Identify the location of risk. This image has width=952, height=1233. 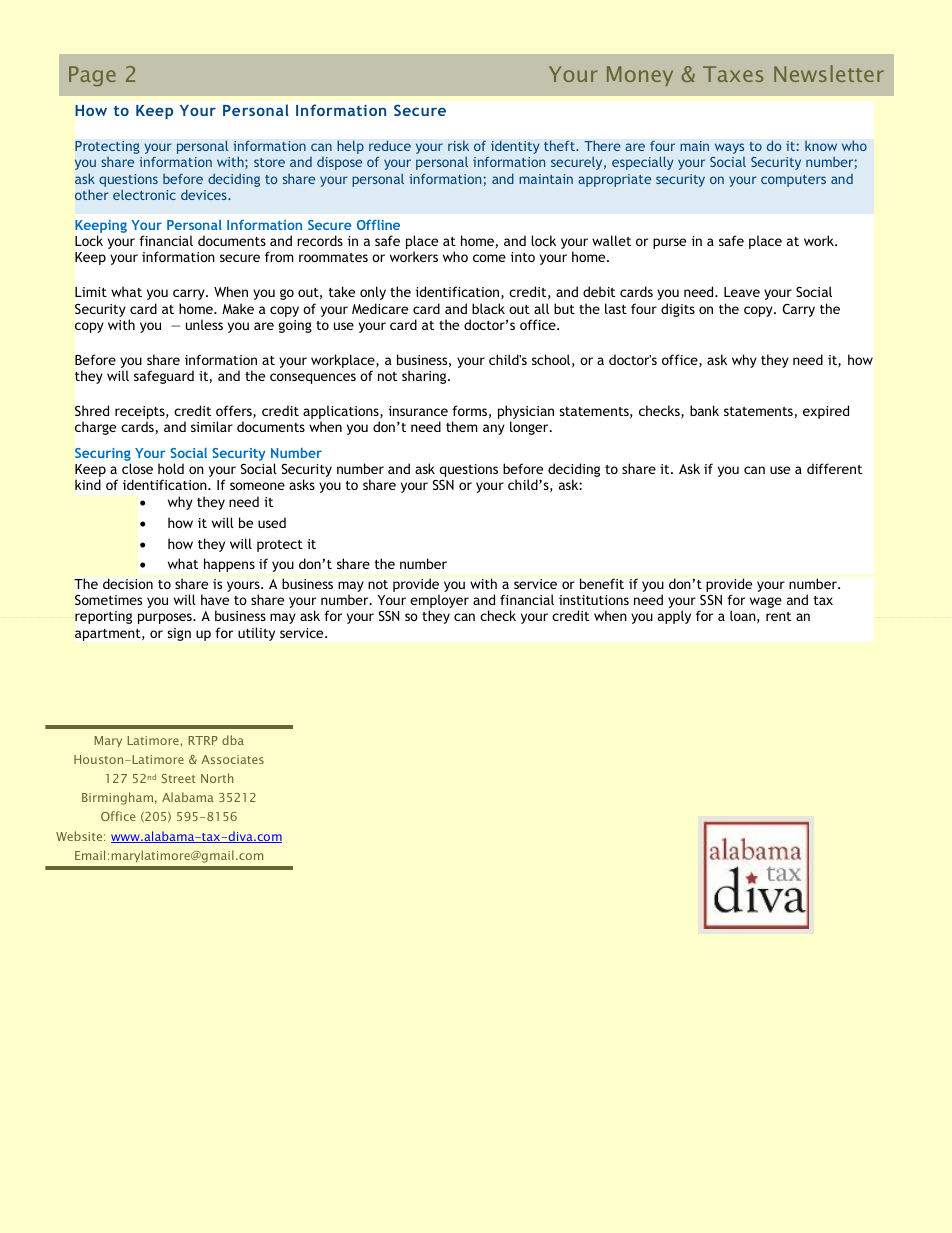
(458, 145).
